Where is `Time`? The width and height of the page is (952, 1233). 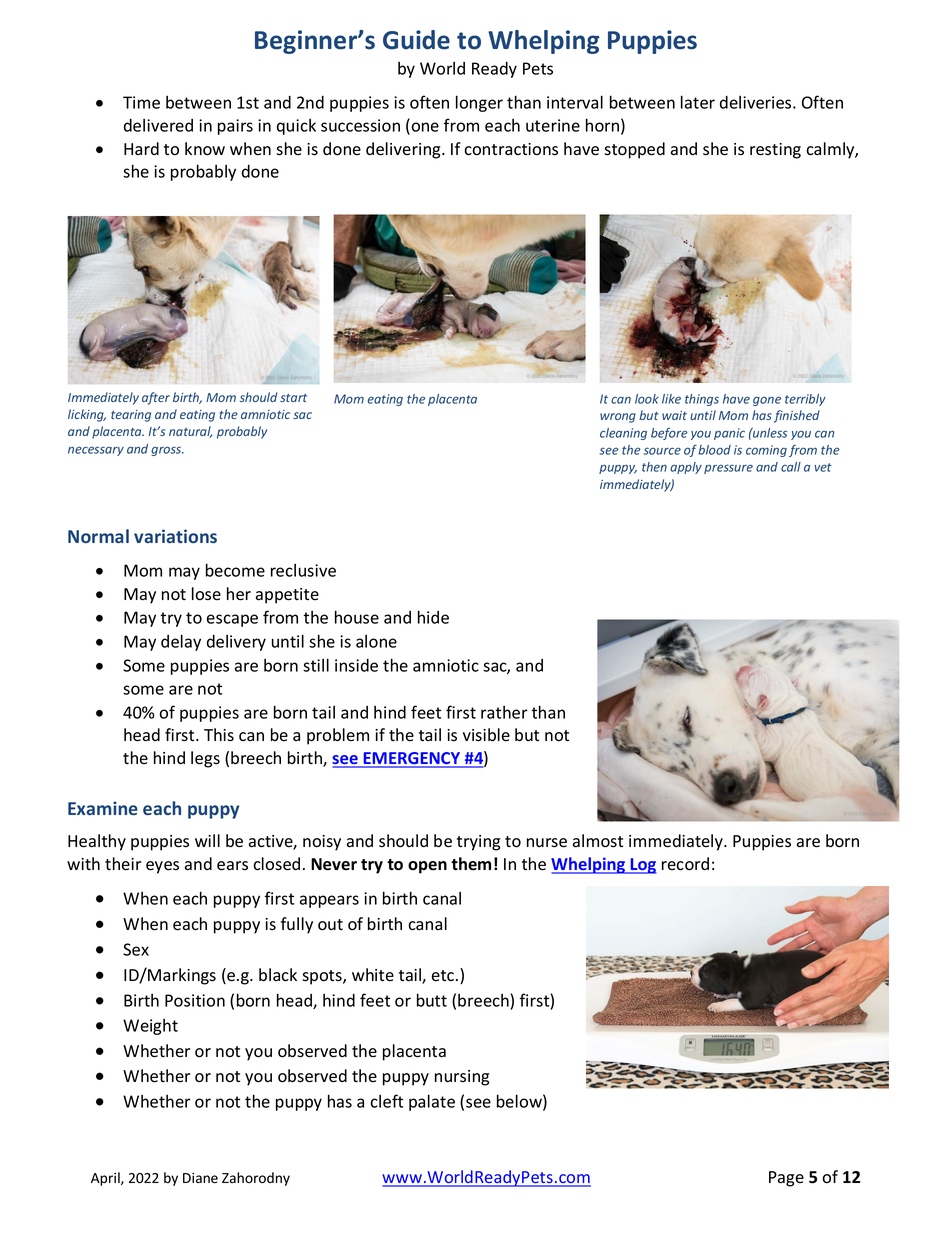
Time is located at coordinates (141, 102).
